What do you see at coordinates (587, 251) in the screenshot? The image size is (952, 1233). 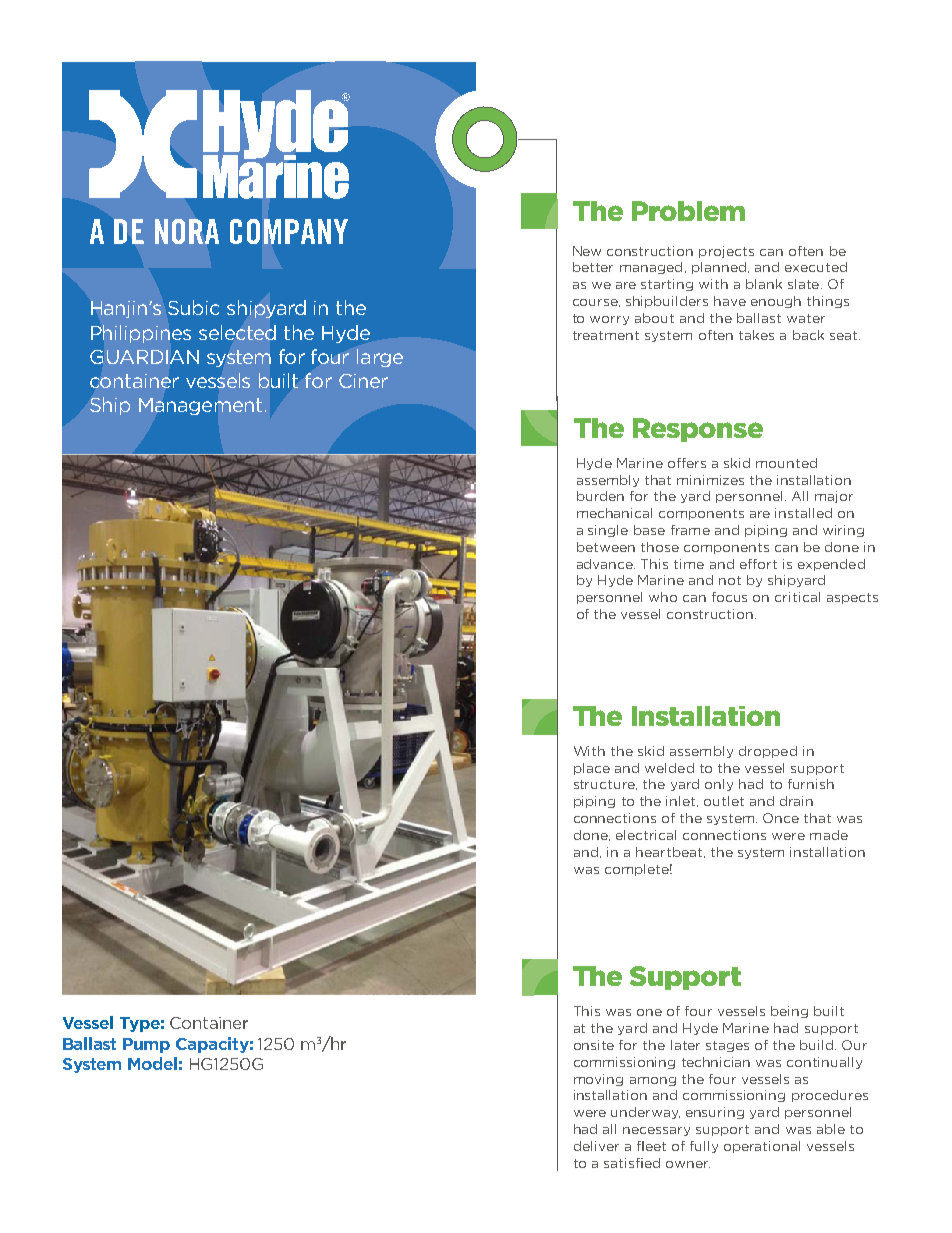 I see `New` at bounding box center [587, 251].
